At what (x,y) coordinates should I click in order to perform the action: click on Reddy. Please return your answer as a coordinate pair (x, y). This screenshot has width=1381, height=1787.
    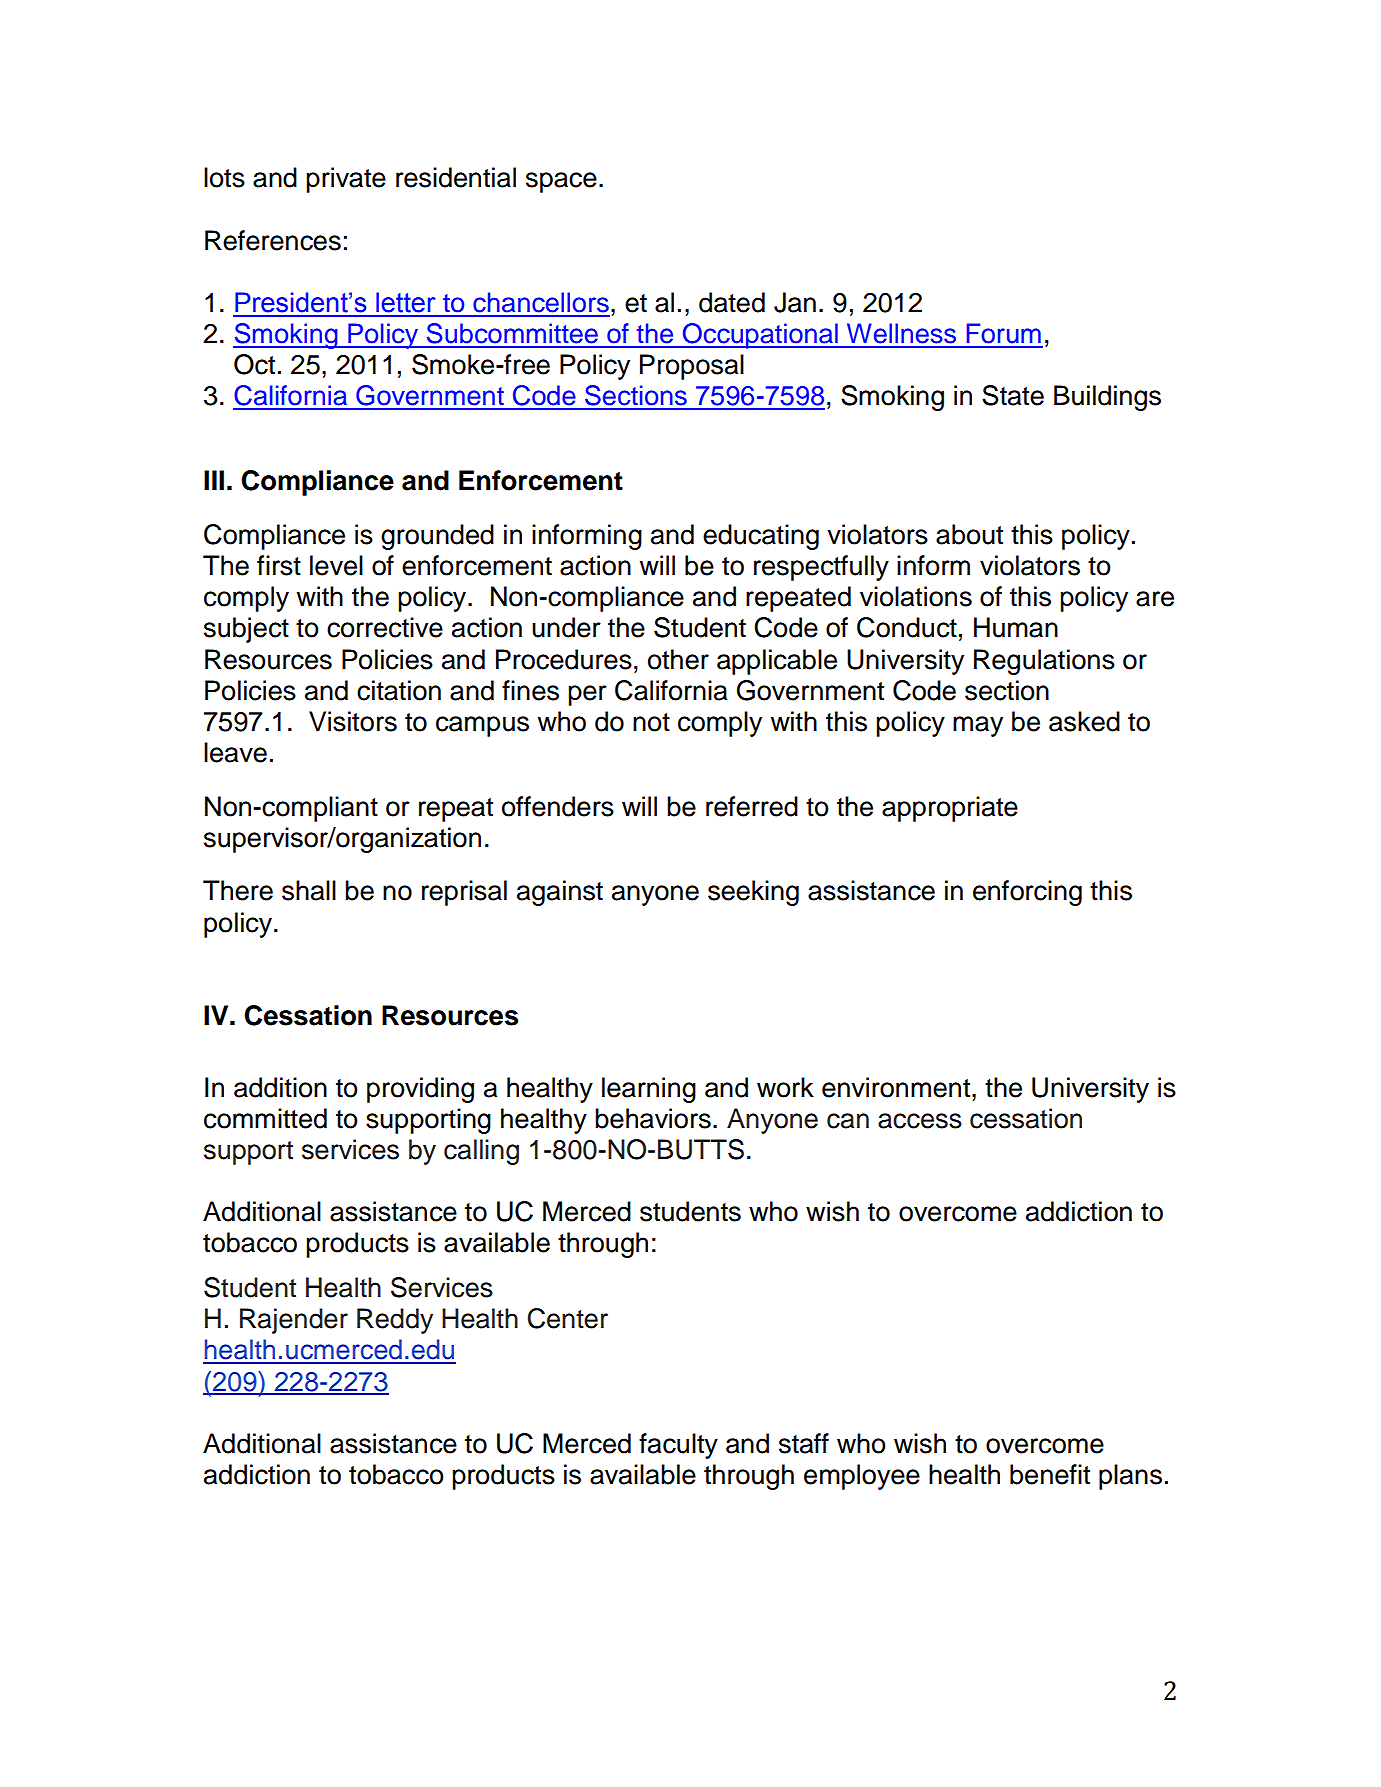
    Looking at the image, I should click on (395, 1321).
